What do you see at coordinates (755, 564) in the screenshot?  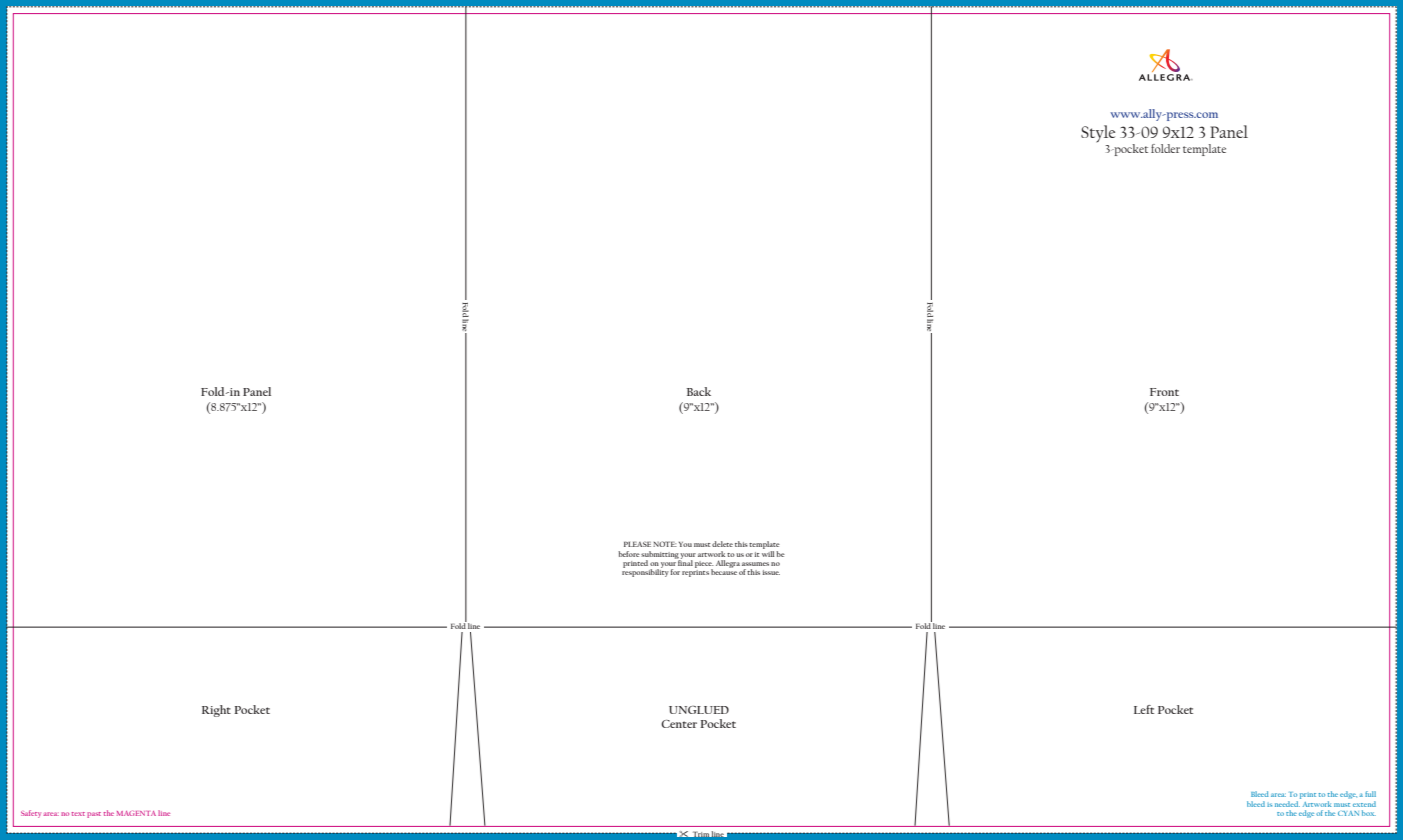 I see `assumes` at bounding box center [755, 564].
